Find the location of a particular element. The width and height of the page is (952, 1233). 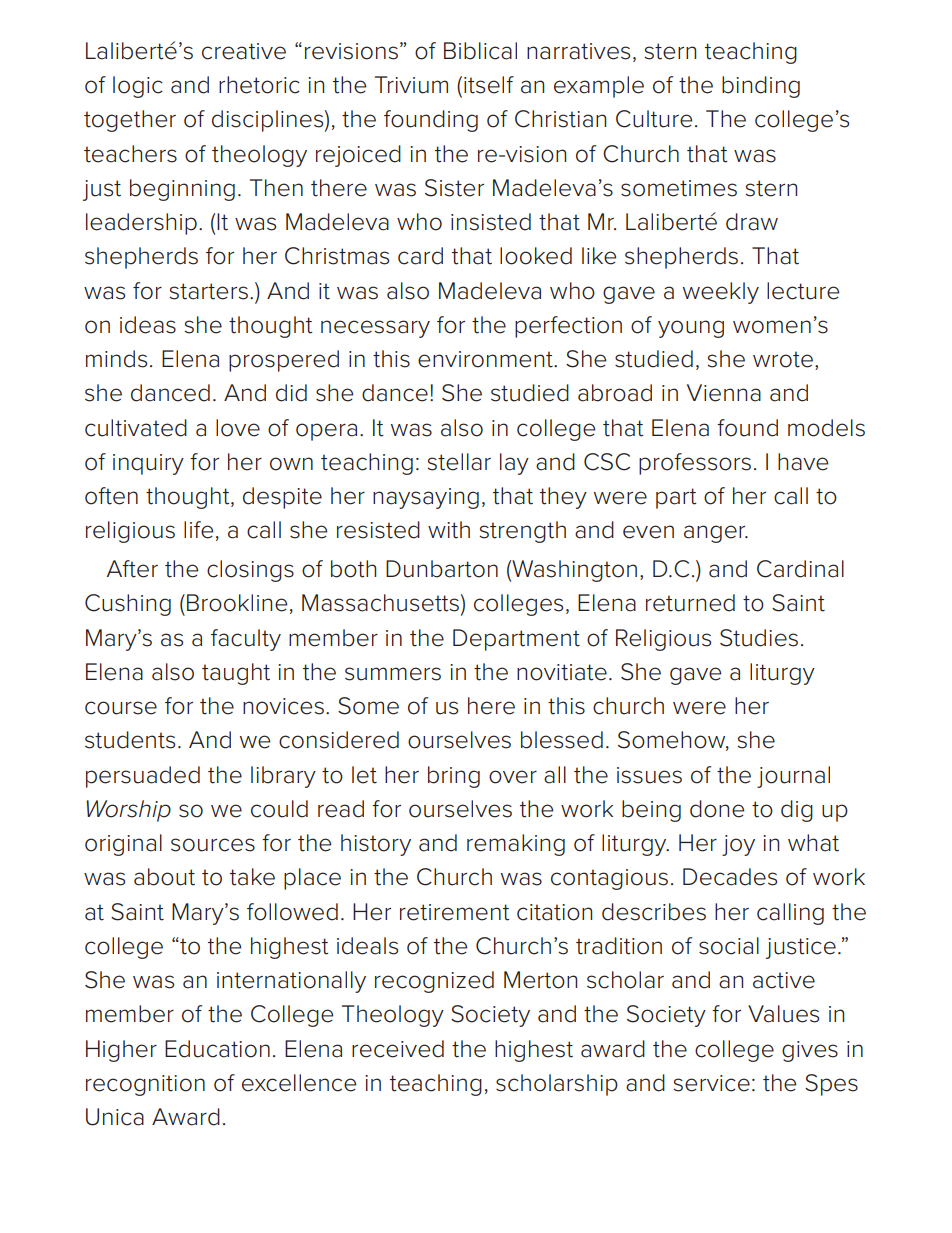

received is located at coordinates (398, 1049).
